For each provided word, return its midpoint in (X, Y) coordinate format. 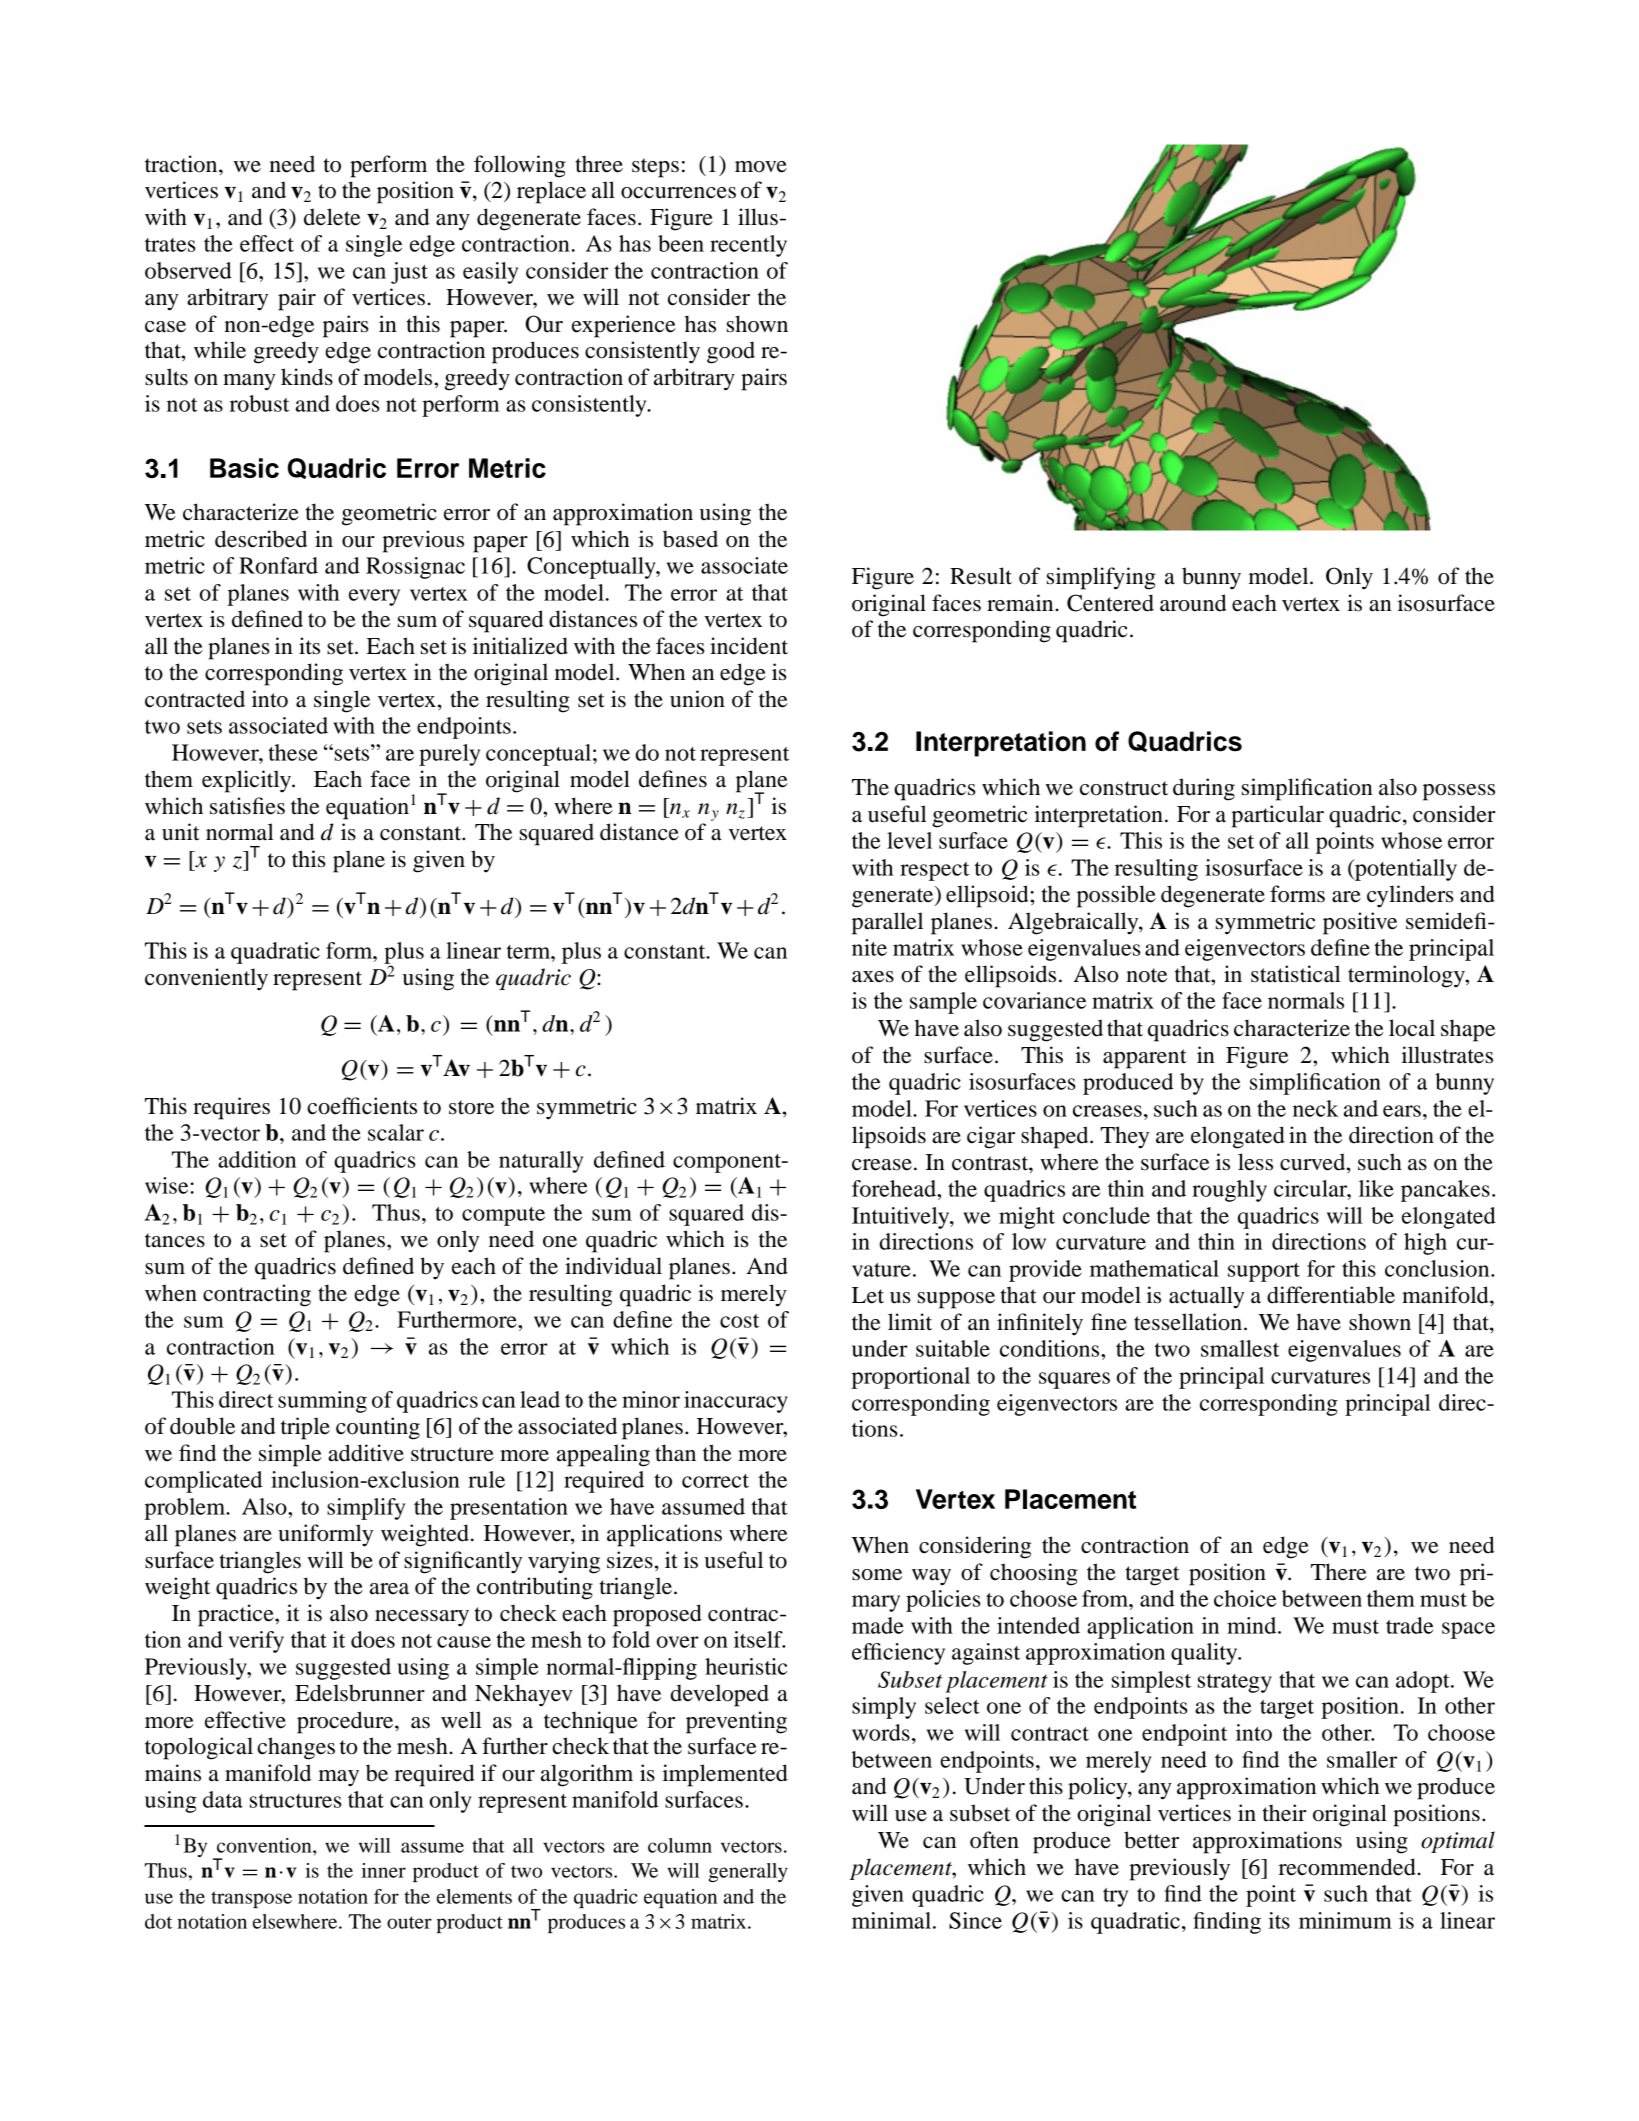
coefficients (362, 1106)
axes (873, 977)
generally (748, 1872)
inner (384, 1870)
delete (332, 217)
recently (748, 246)
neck (1316, 1108)
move (761, 167)
